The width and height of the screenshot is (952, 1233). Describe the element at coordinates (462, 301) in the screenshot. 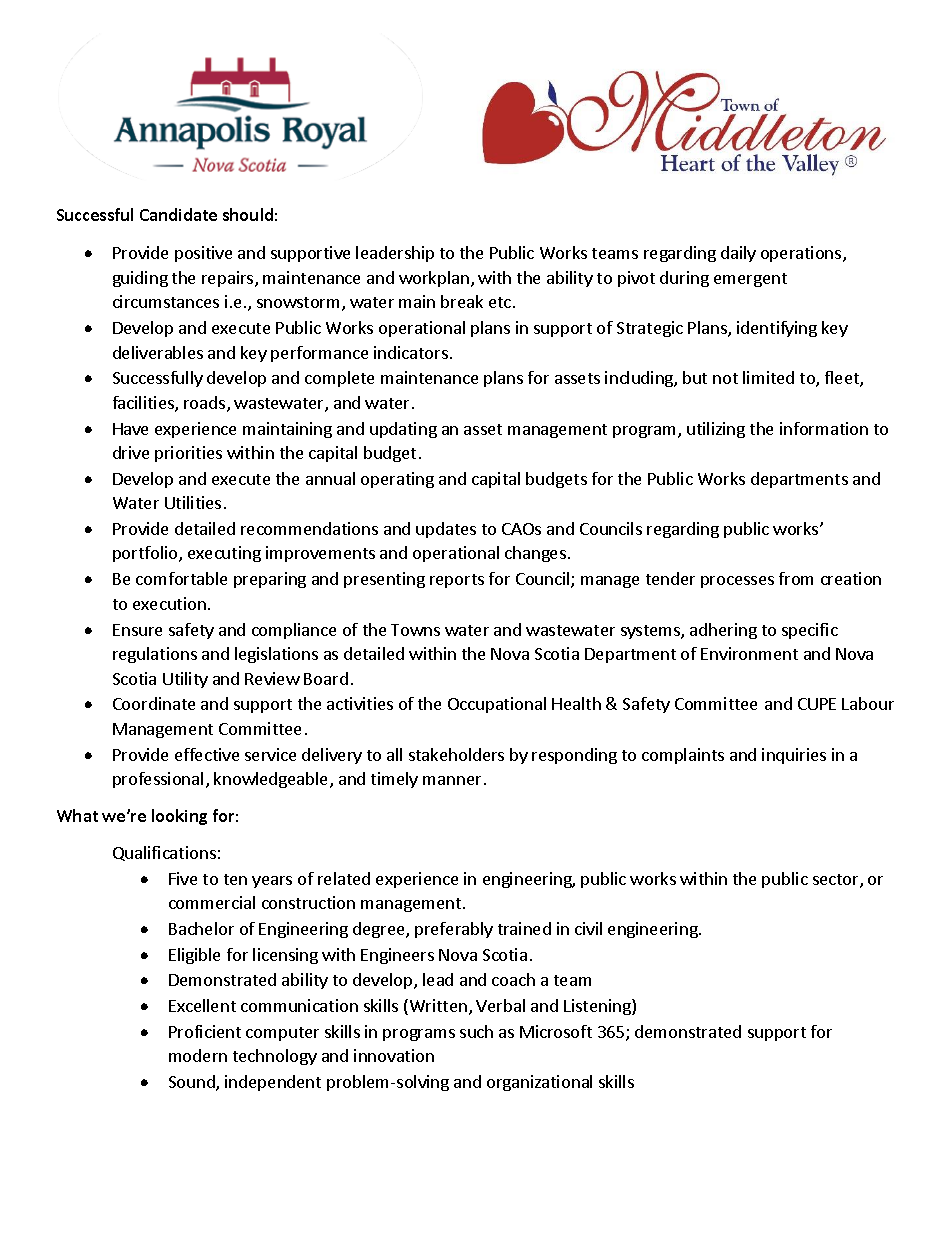

I see `break` at that location.
